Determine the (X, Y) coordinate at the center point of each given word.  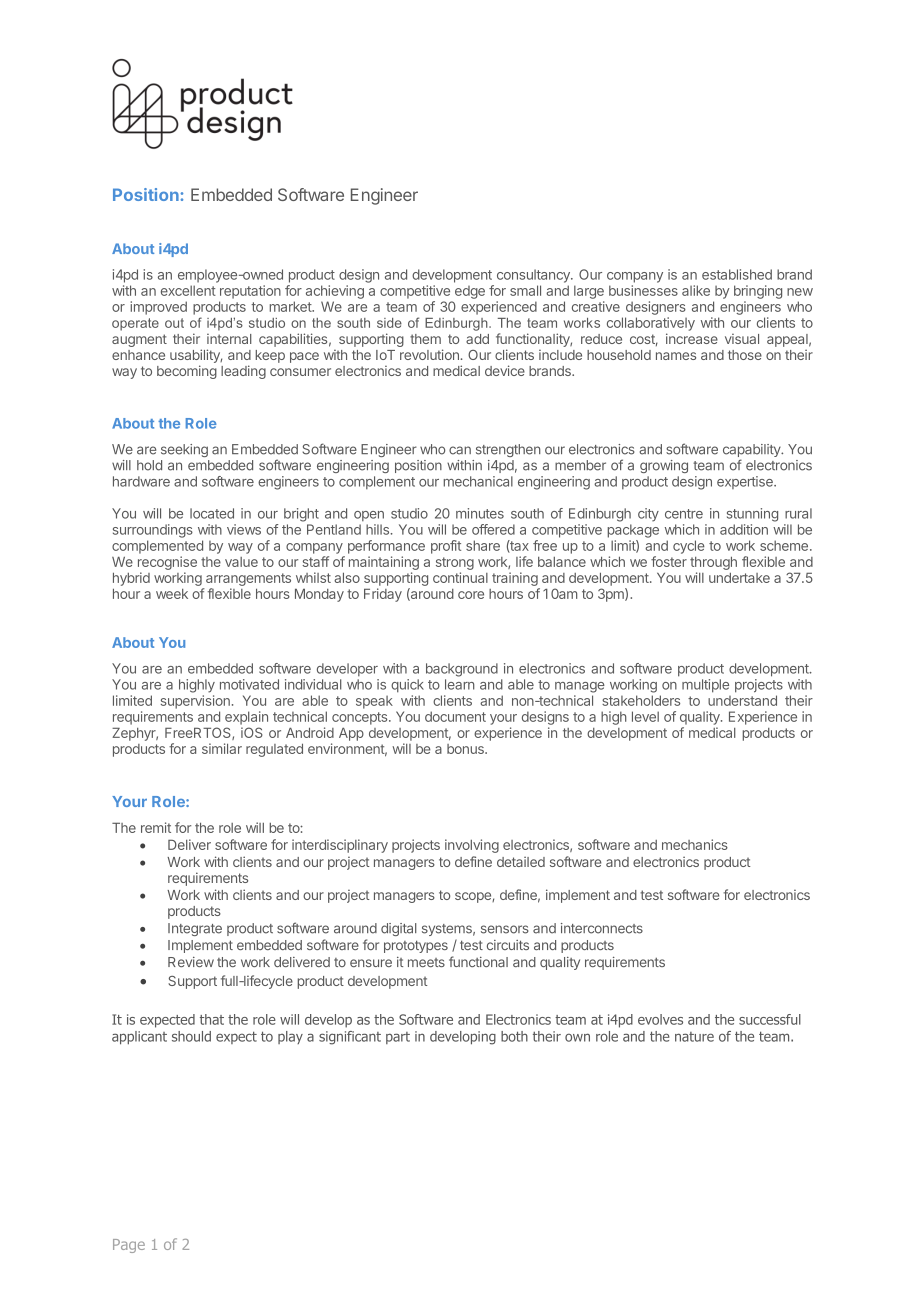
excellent (188, 290)
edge (470, 292)
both (514, 1036)
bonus (466, 749)
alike (696, 290)
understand (742, 700)
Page (129, 1246)
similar (222, 748)
